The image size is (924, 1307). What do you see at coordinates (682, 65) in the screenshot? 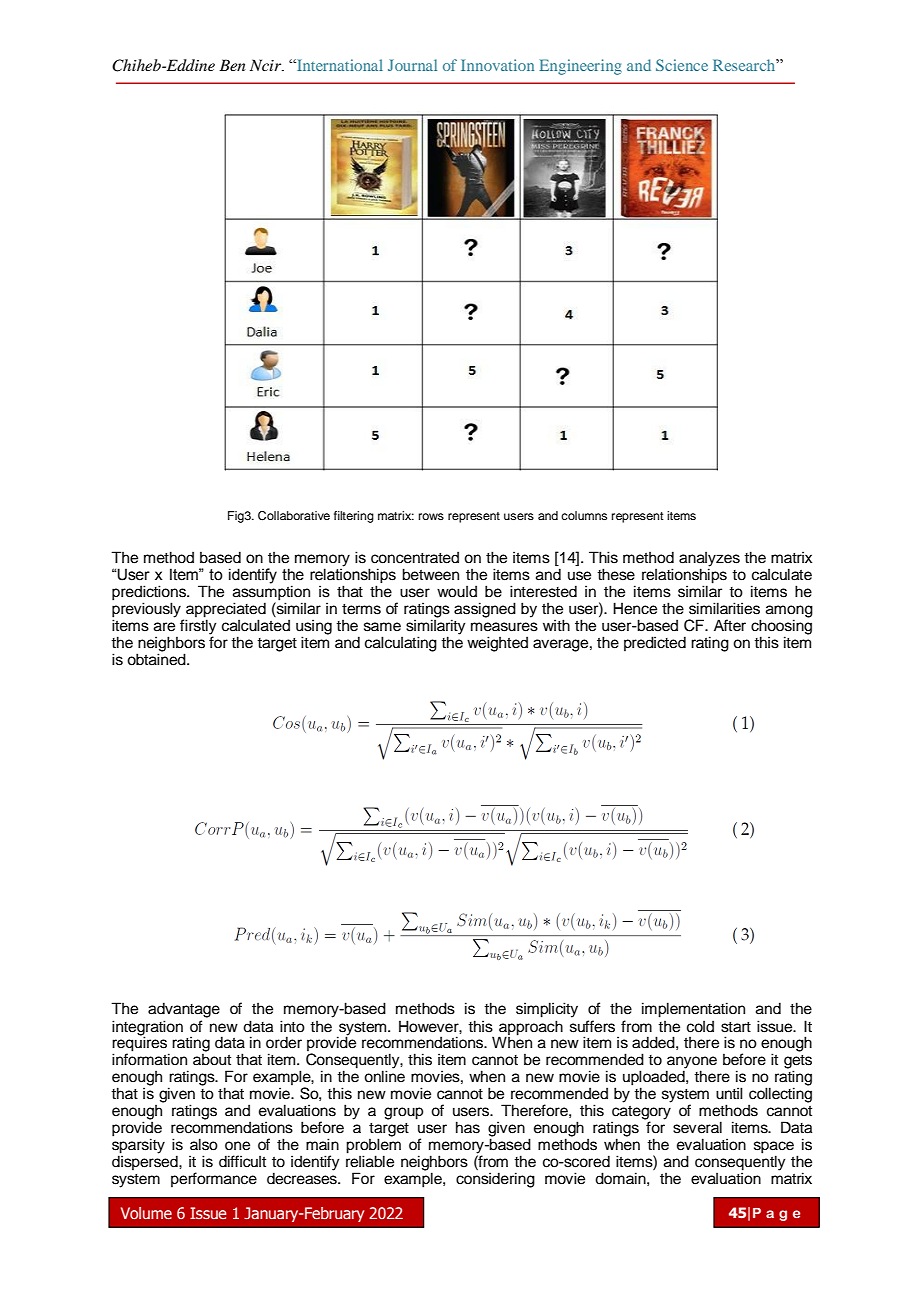
I see `Science` at bounding box center [682, 65].
